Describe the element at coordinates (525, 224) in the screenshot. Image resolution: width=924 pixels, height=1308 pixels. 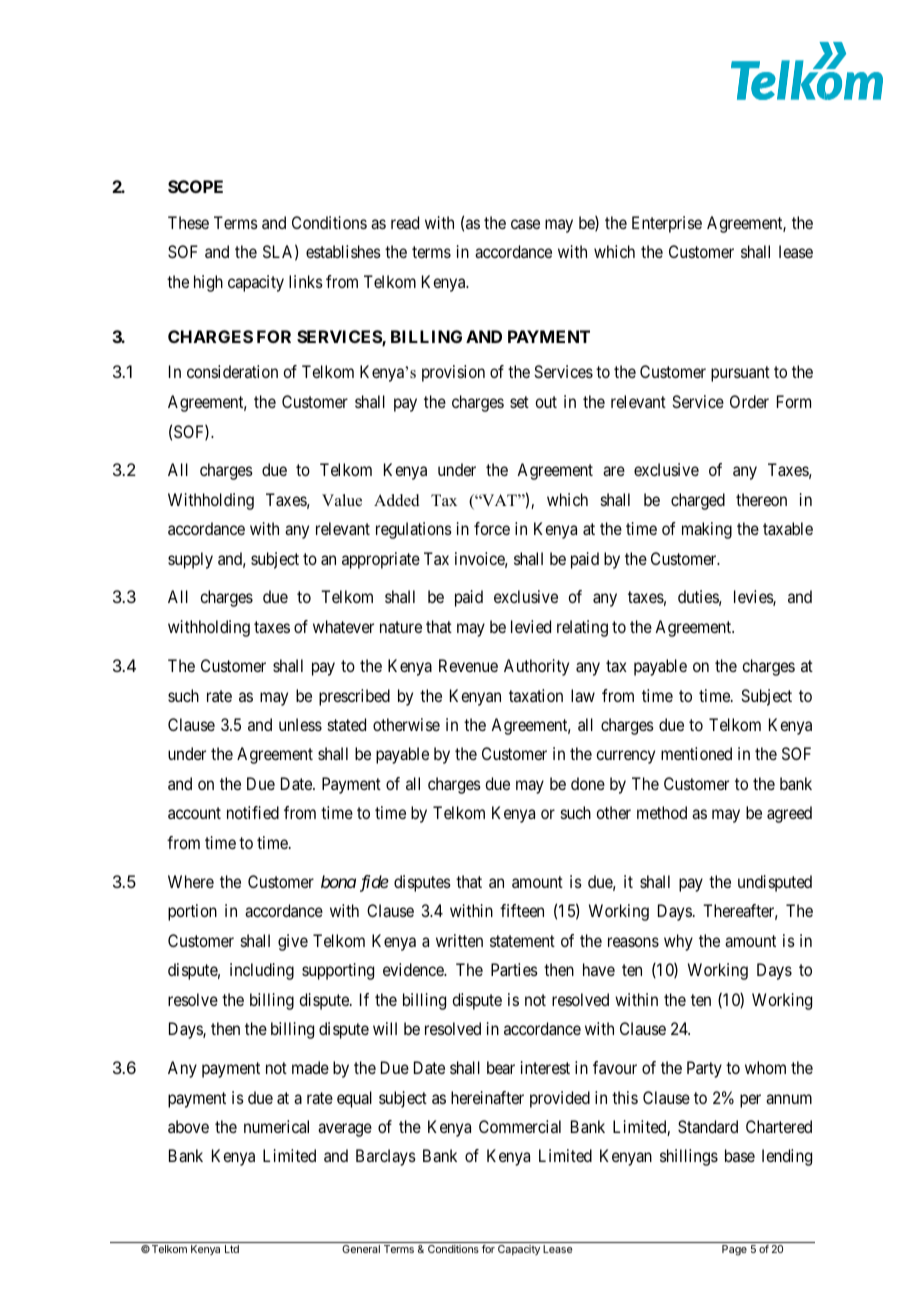
I see `case` at that location.
